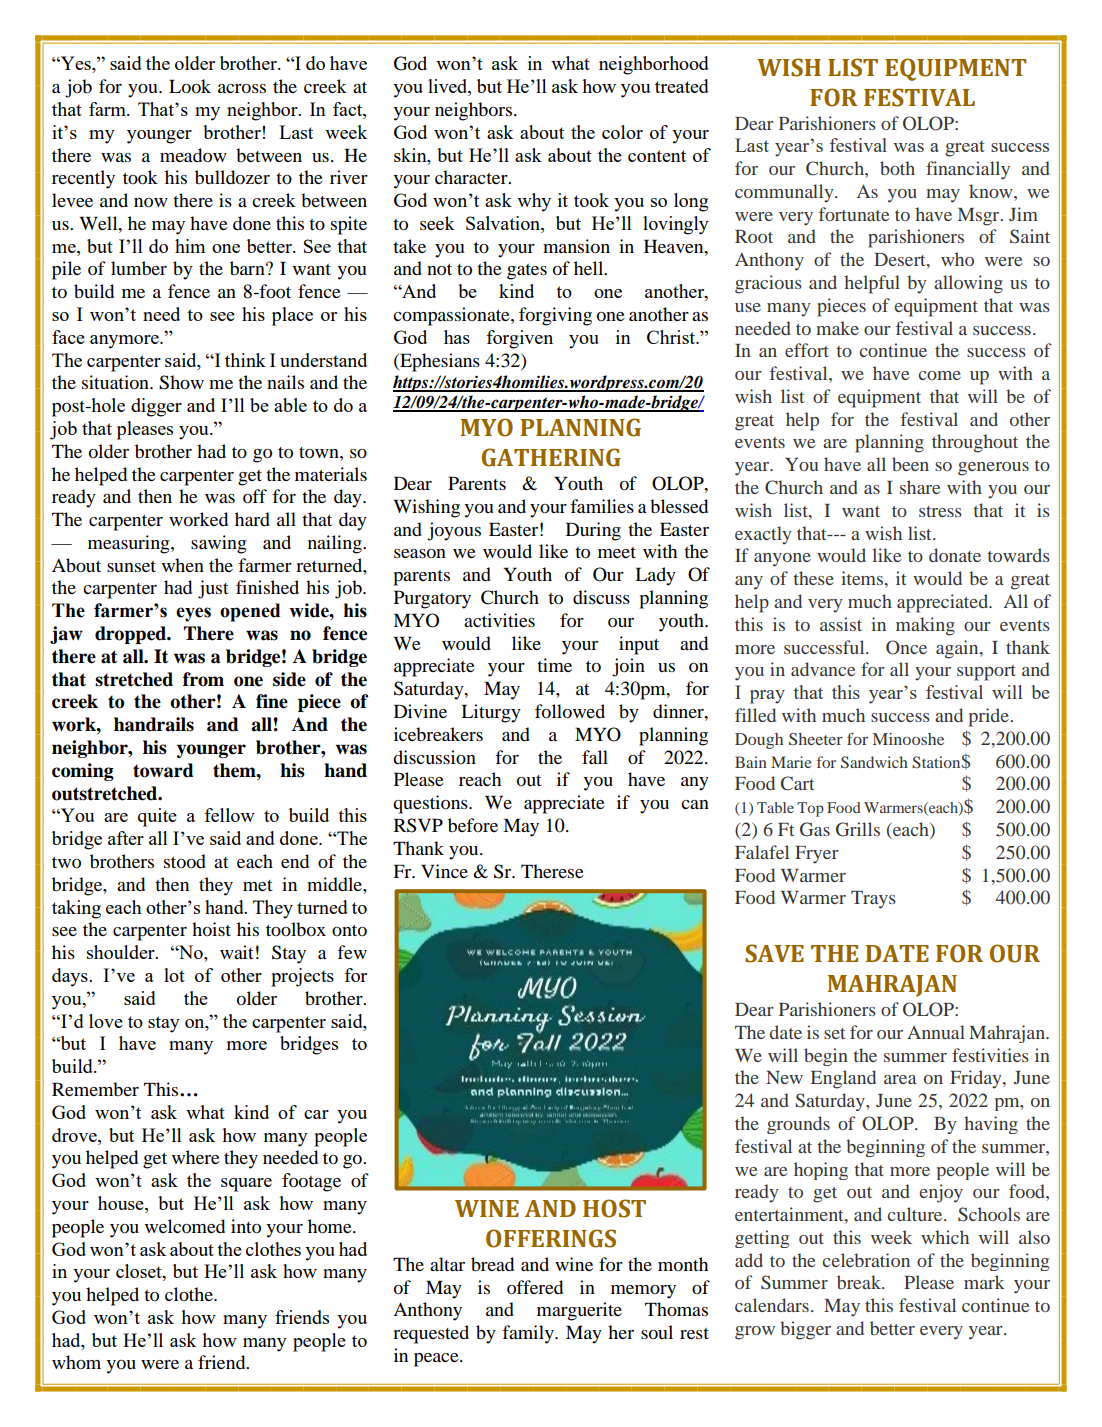  Describe the element at coordinates (984, 1282) in the document. I see `mark` at that location.
